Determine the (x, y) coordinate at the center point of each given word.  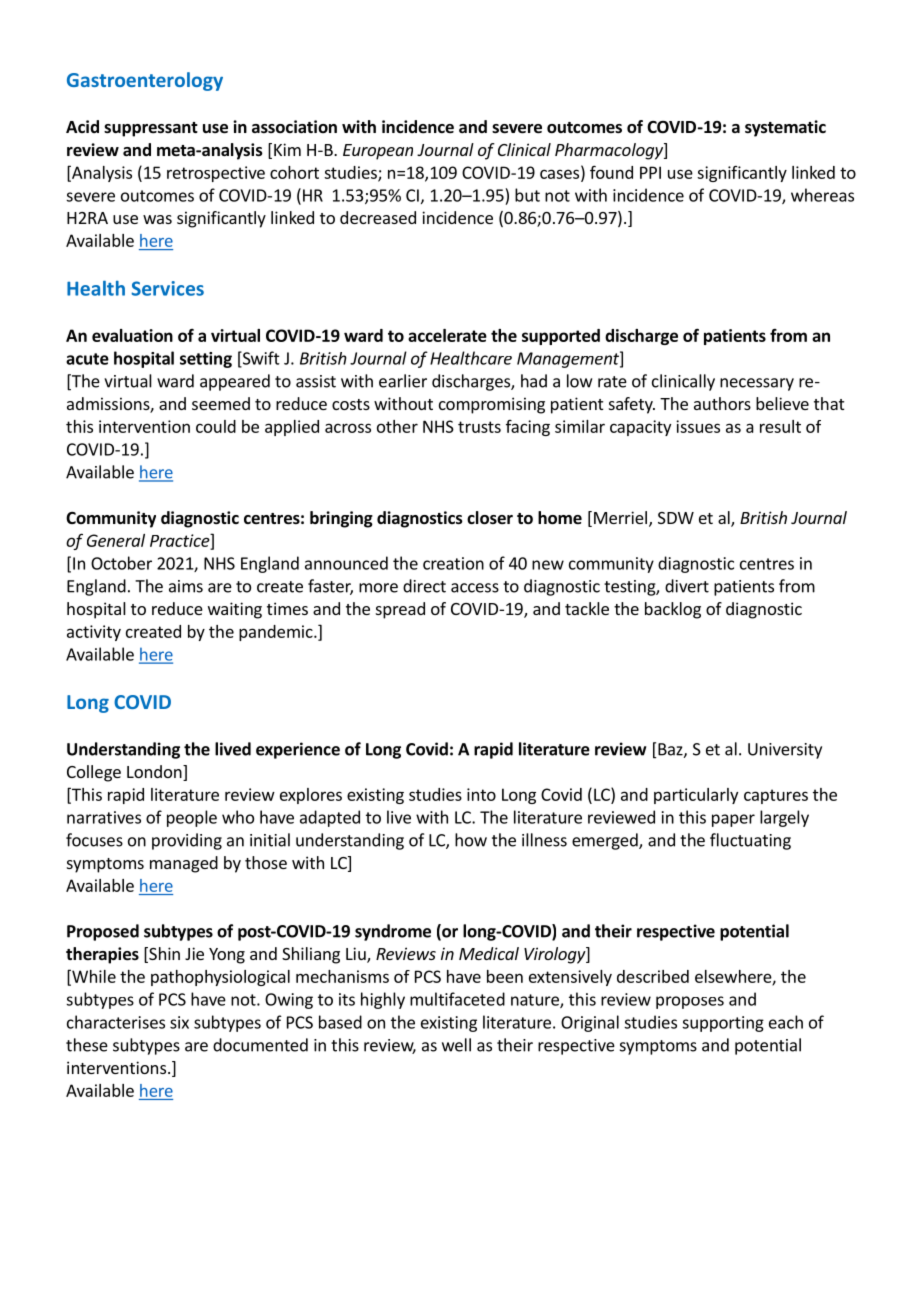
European (378, 152)
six (179, 1022)
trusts (479, 427)
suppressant (151, 129)
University (785, 751)
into (481, 794)
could (216, 426)
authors (722, 403)
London (155, 773)
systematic (785, 128)
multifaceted (457, 999)
